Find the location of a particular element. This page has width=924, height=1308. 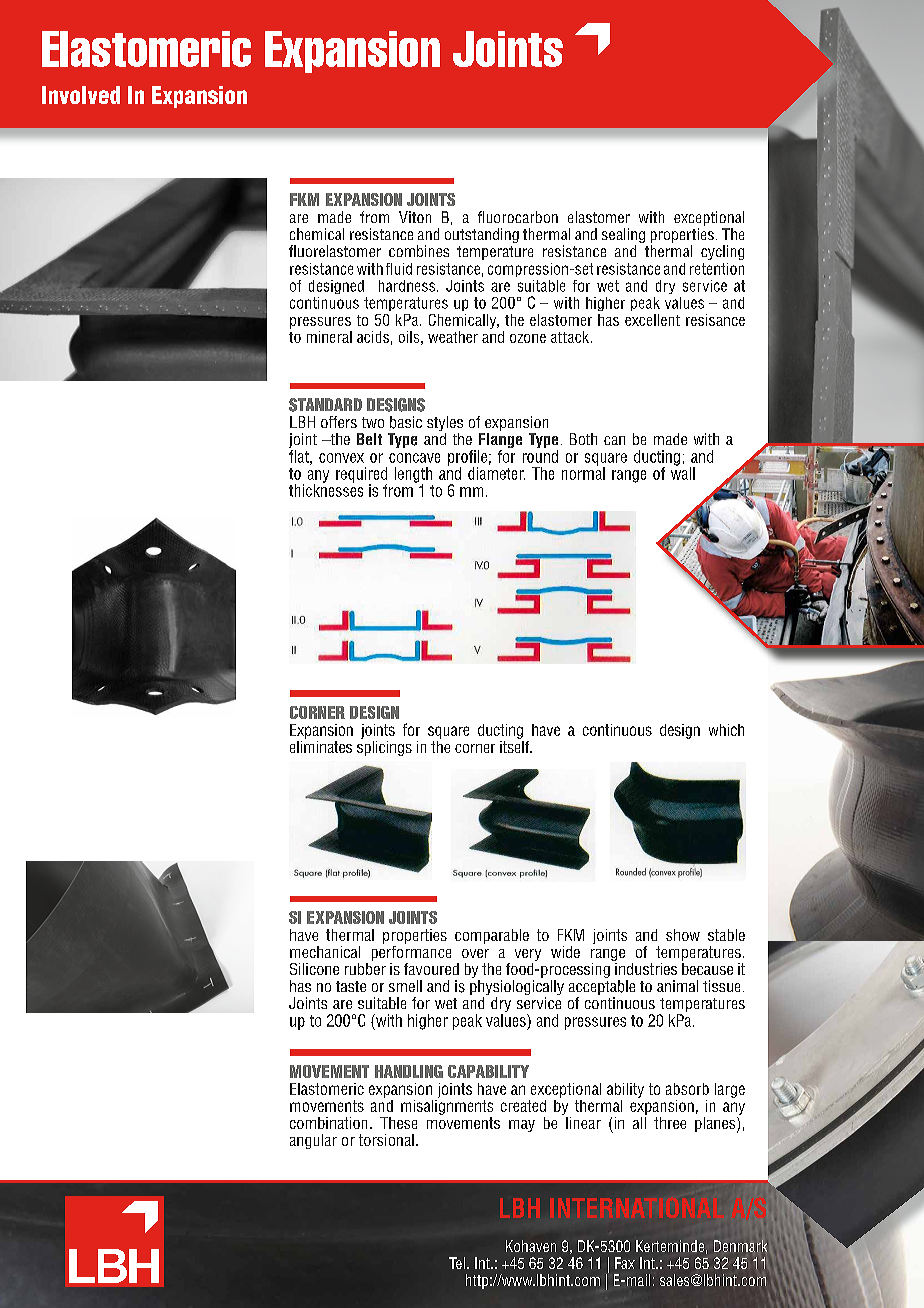

sealing is located at coordinates (623, 237).
